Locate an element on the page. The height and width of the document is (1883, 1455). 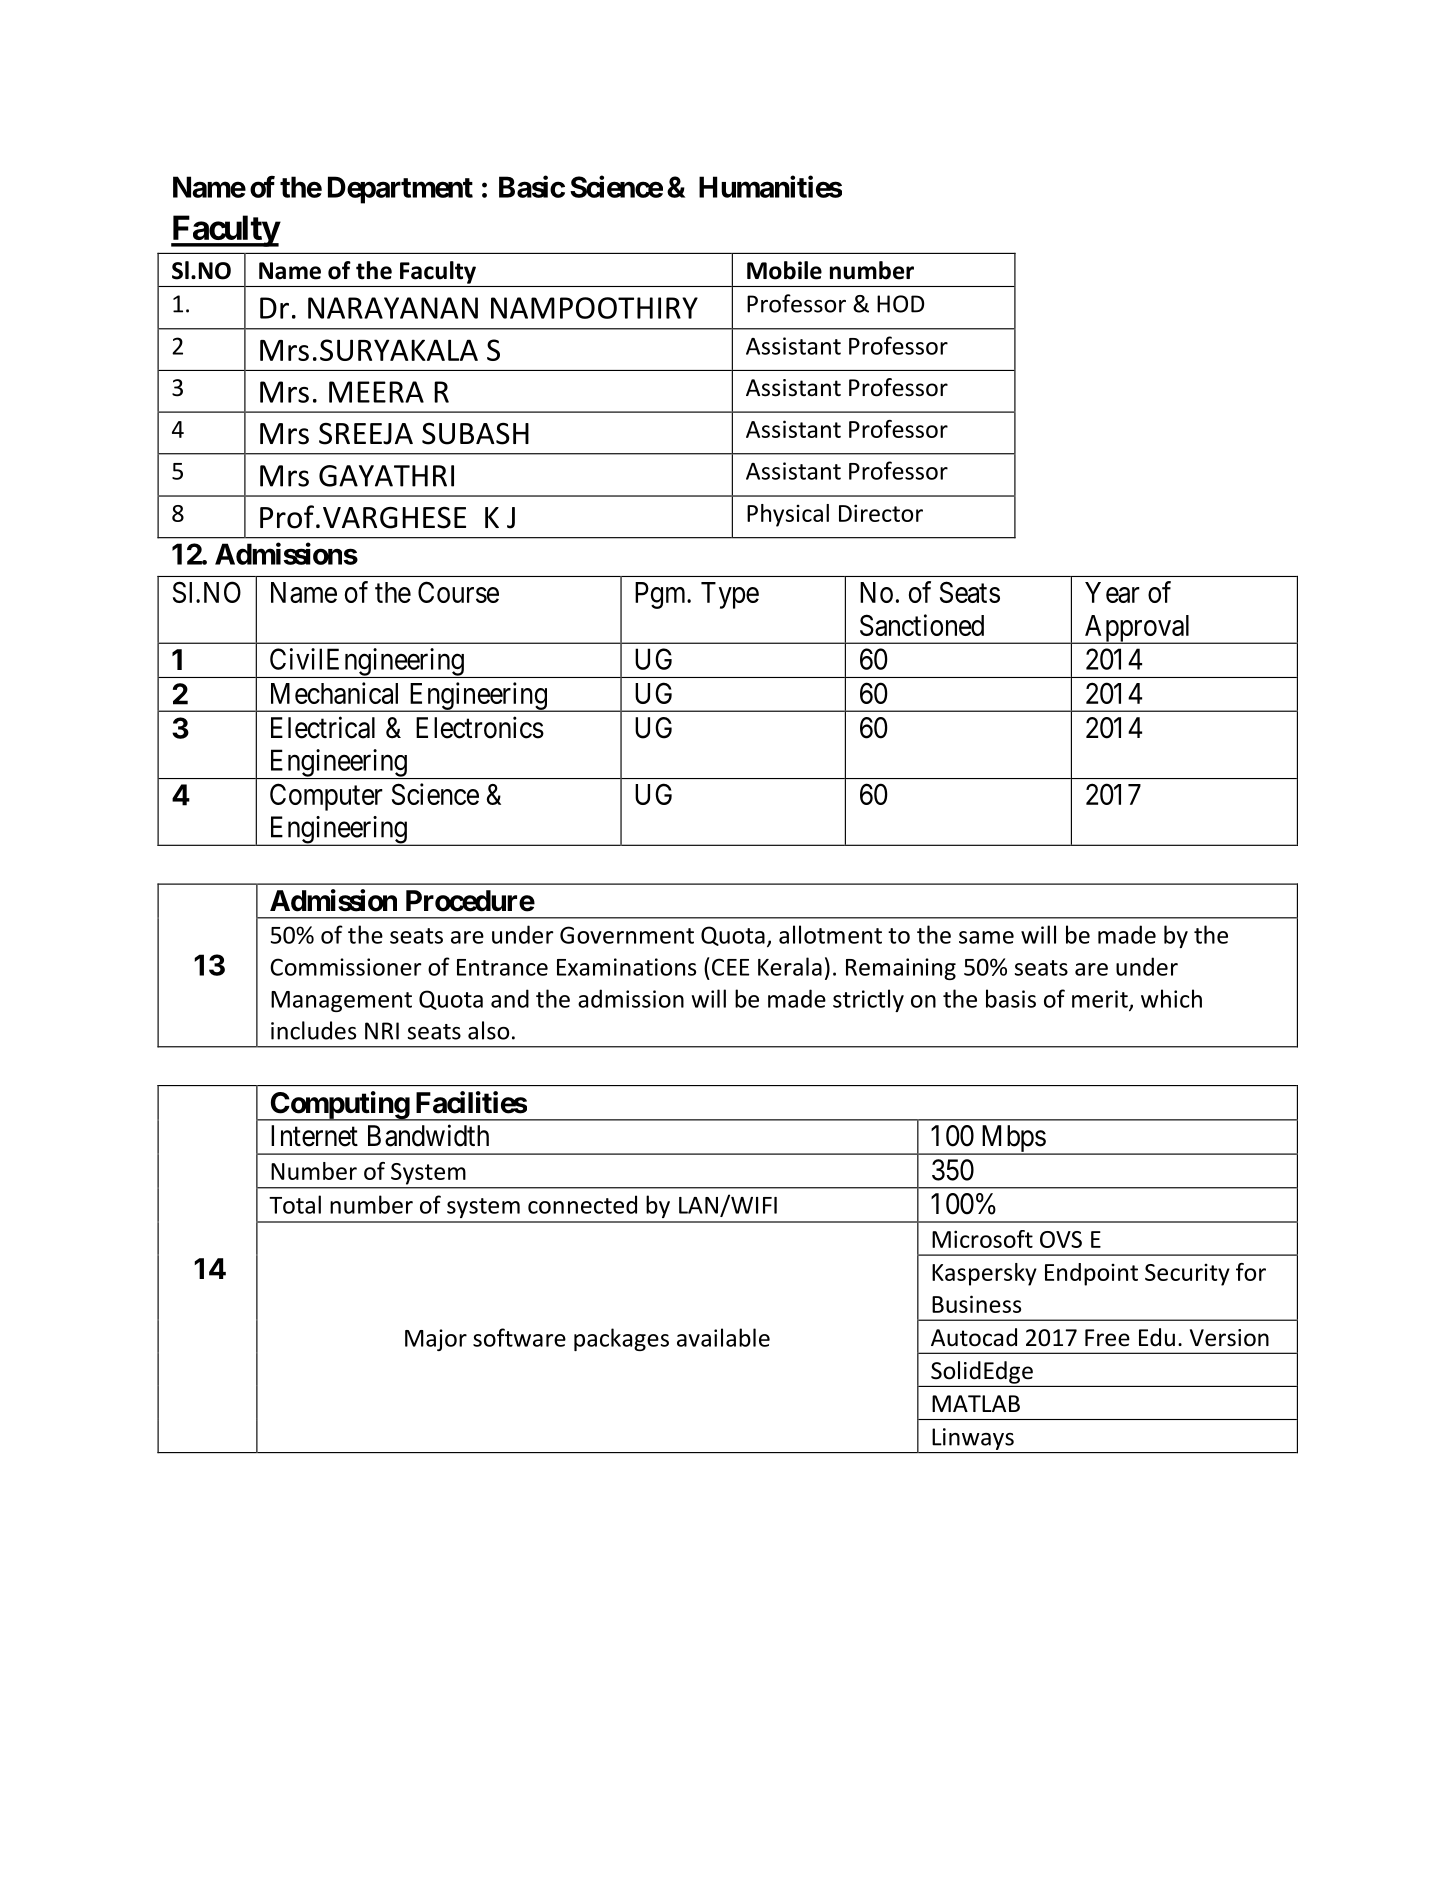
Year is located at coordinates (1112, 592).
